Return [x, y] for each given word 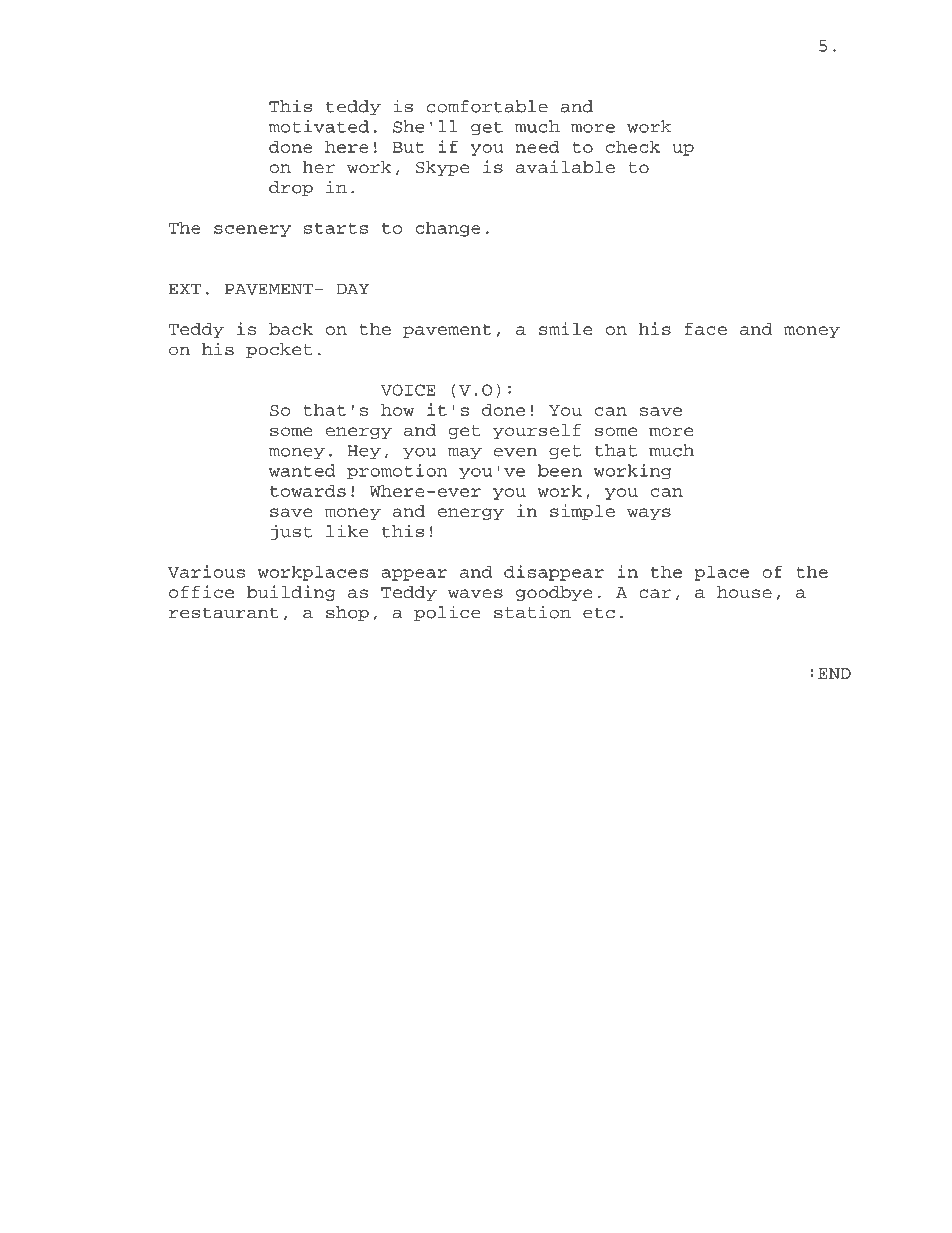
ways [649, 514]
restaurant [224, 613]
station [532, 612]
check [633, 147]
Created [229, 1200]
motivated [319, 126]
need [537, 147]
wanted [302, 470]
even [515, 452]
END [834, 673]
